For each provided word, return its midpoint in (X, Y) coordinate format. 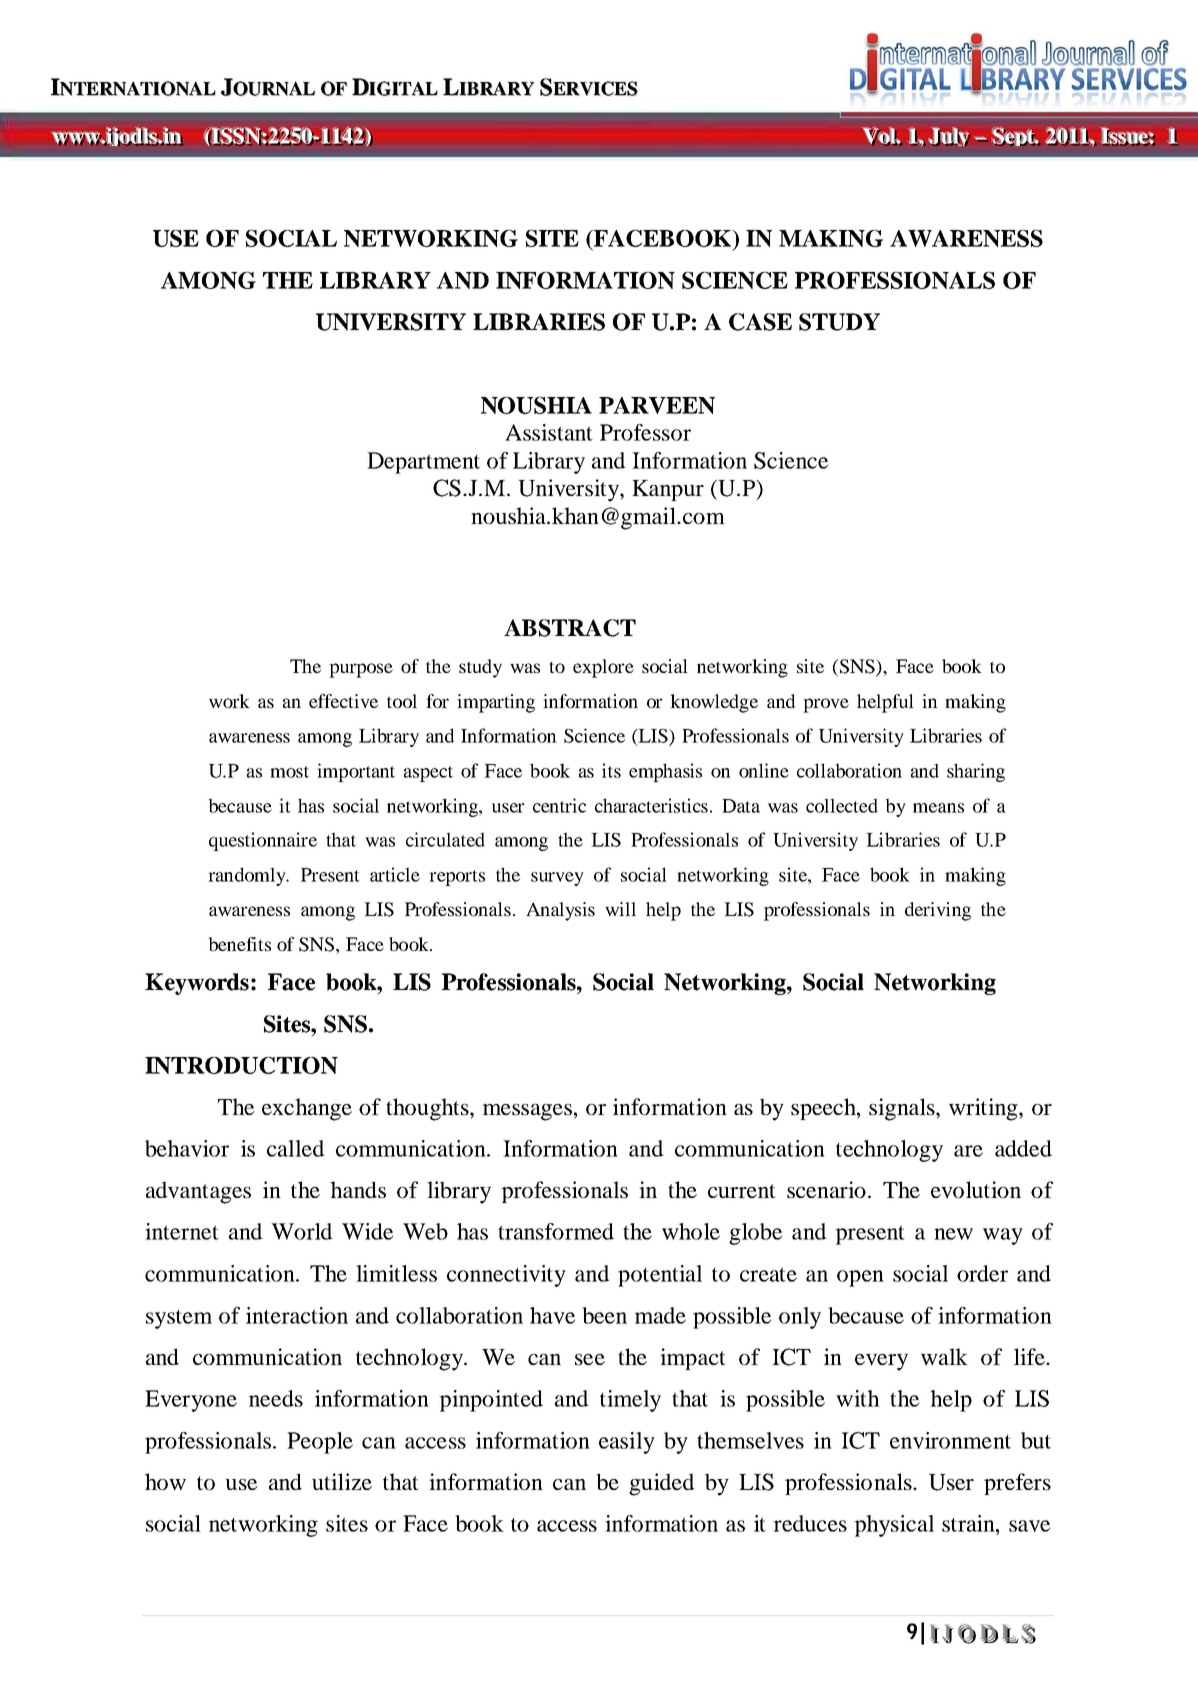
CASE (760, 322)
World (302, 1231)
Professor (645, 432)
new (953, 1234)
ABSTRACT (570, 628)
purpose (361, 670)
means (938, 808)
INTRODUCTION (241, 1065)
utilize (342, 1481)
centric (559, 805)
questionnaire (263, 841)
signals (903, 1109)
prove (826, 705)
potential (660, 1276)
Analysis (560, 911)
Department (423, 463)
